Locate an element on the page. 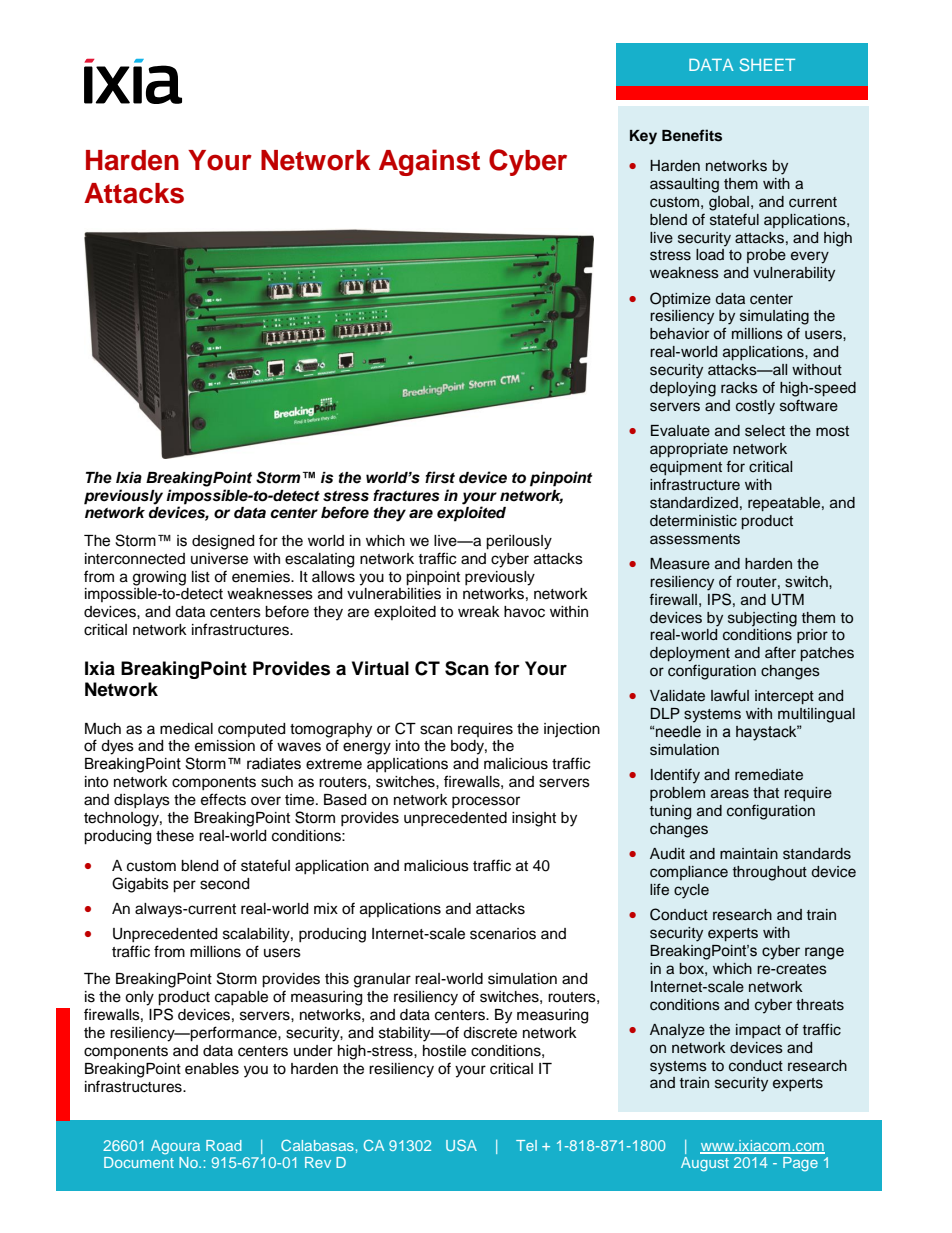  list is located at coordinates (201, 577).
